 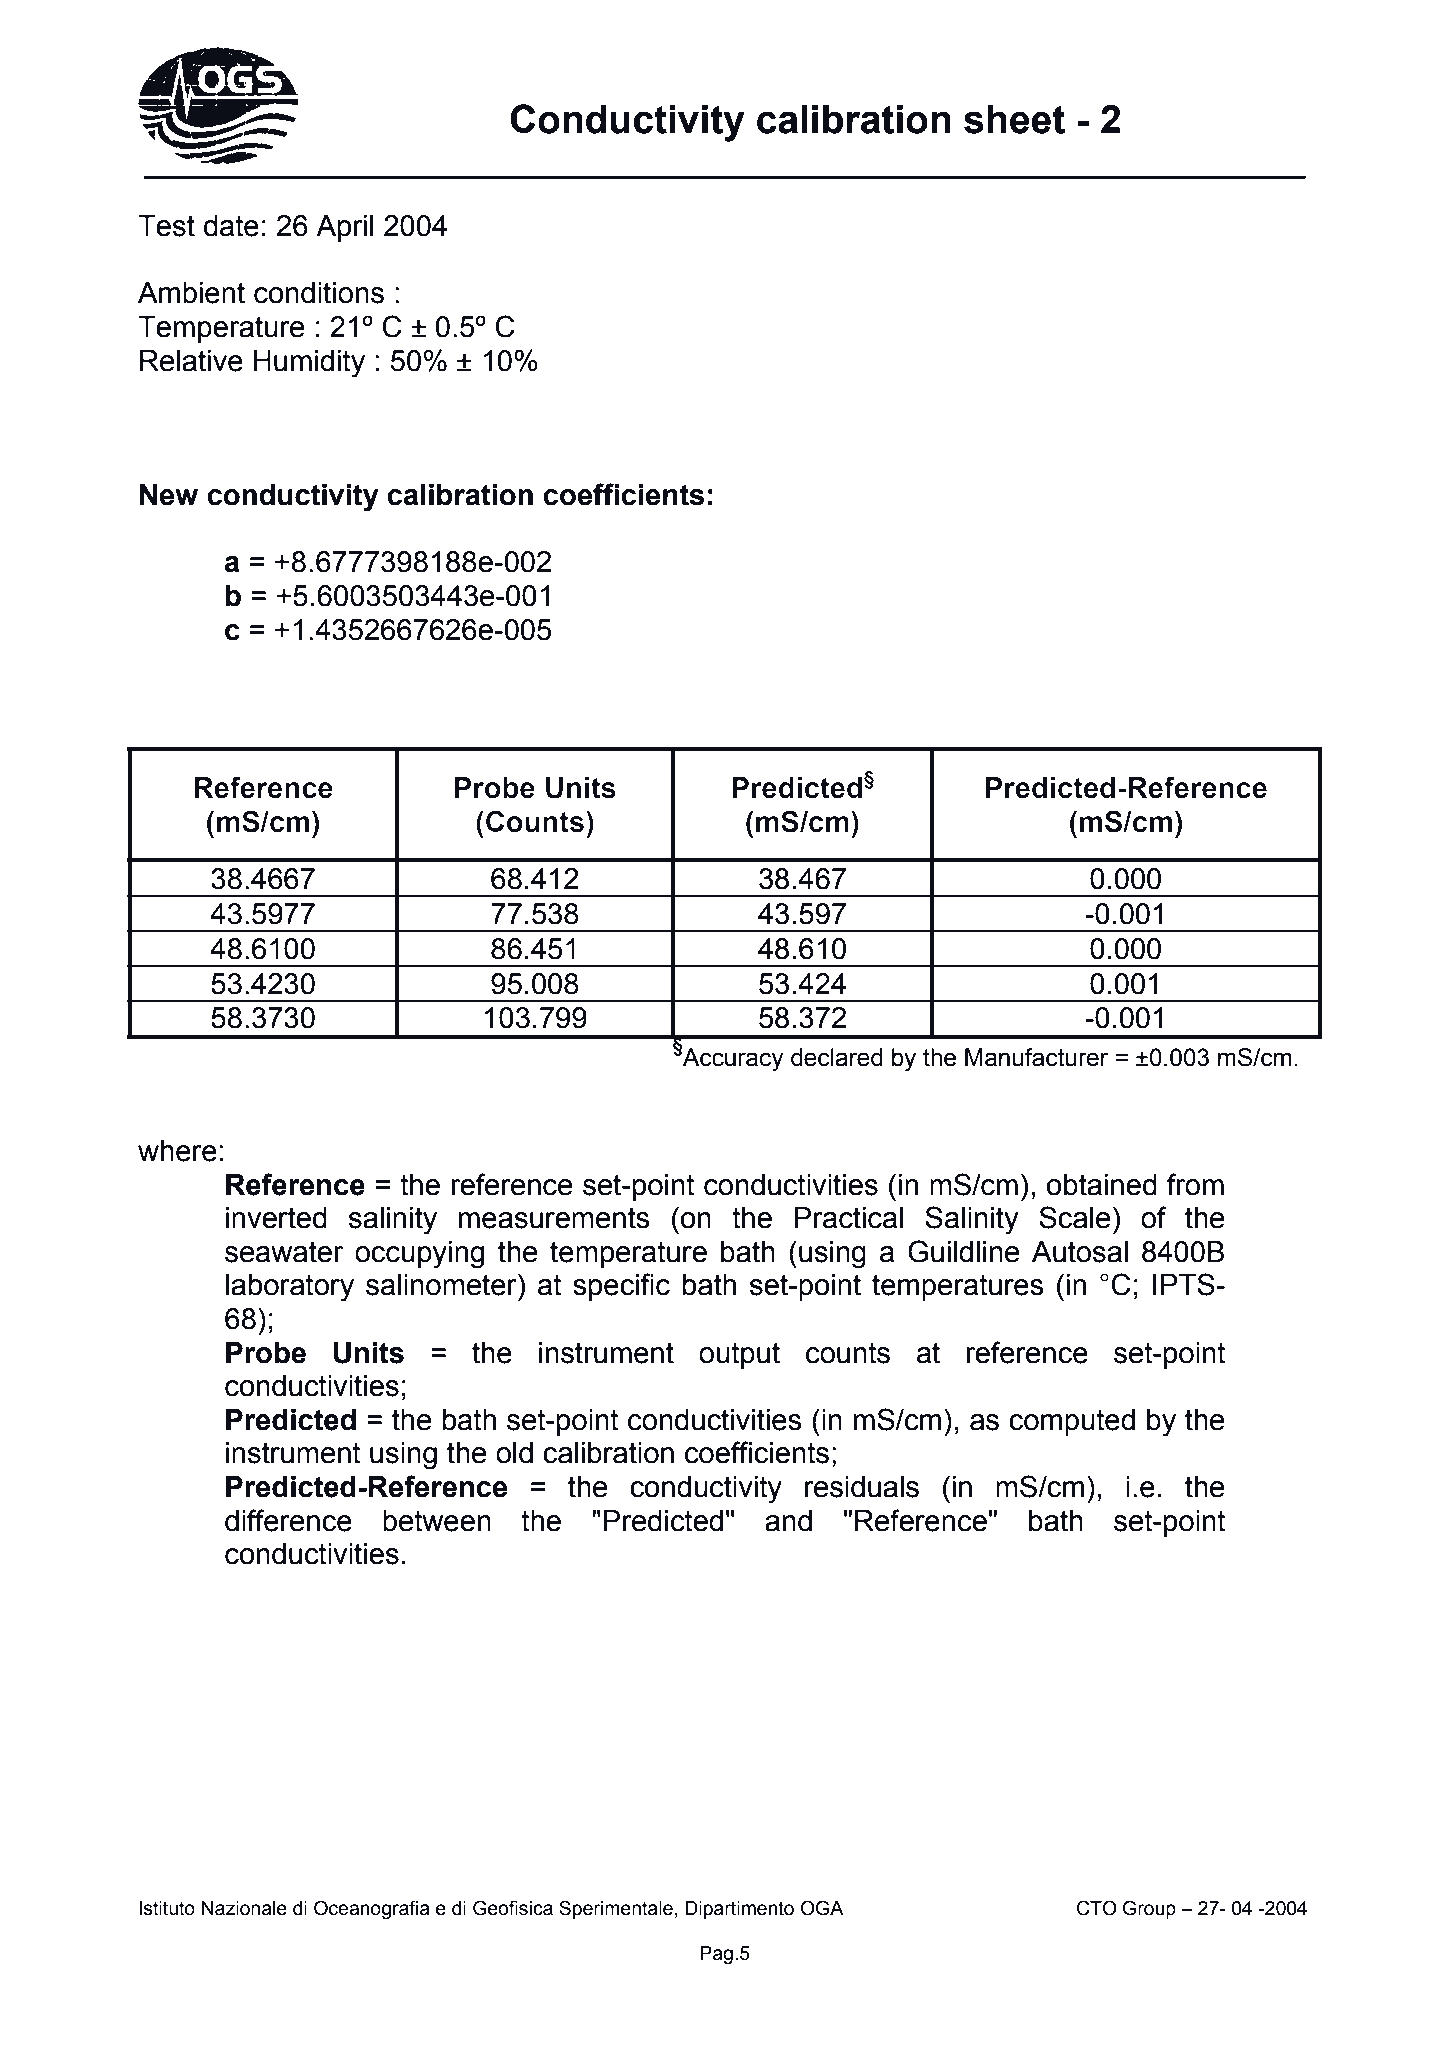 What do you see at coordinates (788, 1521) in the screenshot?
I see `and` at bounding box center [788, 1521].
